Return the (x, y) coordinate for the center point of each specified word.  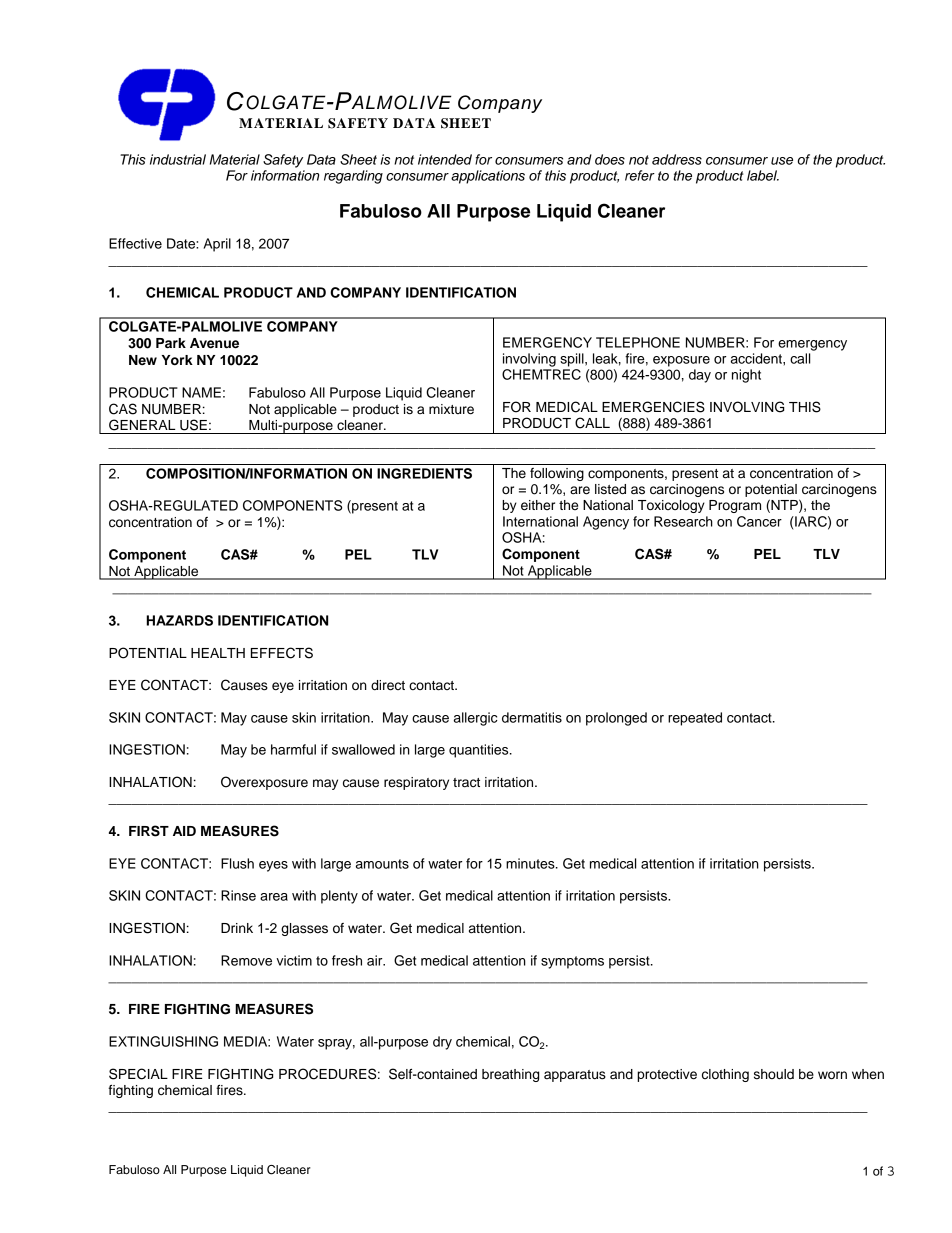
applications (488, 177)
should (774, 1074)
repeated (695, 719)
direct (388, 685)
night (746, 376)
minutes (531, 863)
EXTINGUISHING (163, 1041)
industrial (178, 159)
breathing (510, 1075)
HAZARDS (179, 620)
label (763, 175)
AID (184, 831)
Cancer (759, 521)
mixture (451, 409)
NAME (201, 392)
